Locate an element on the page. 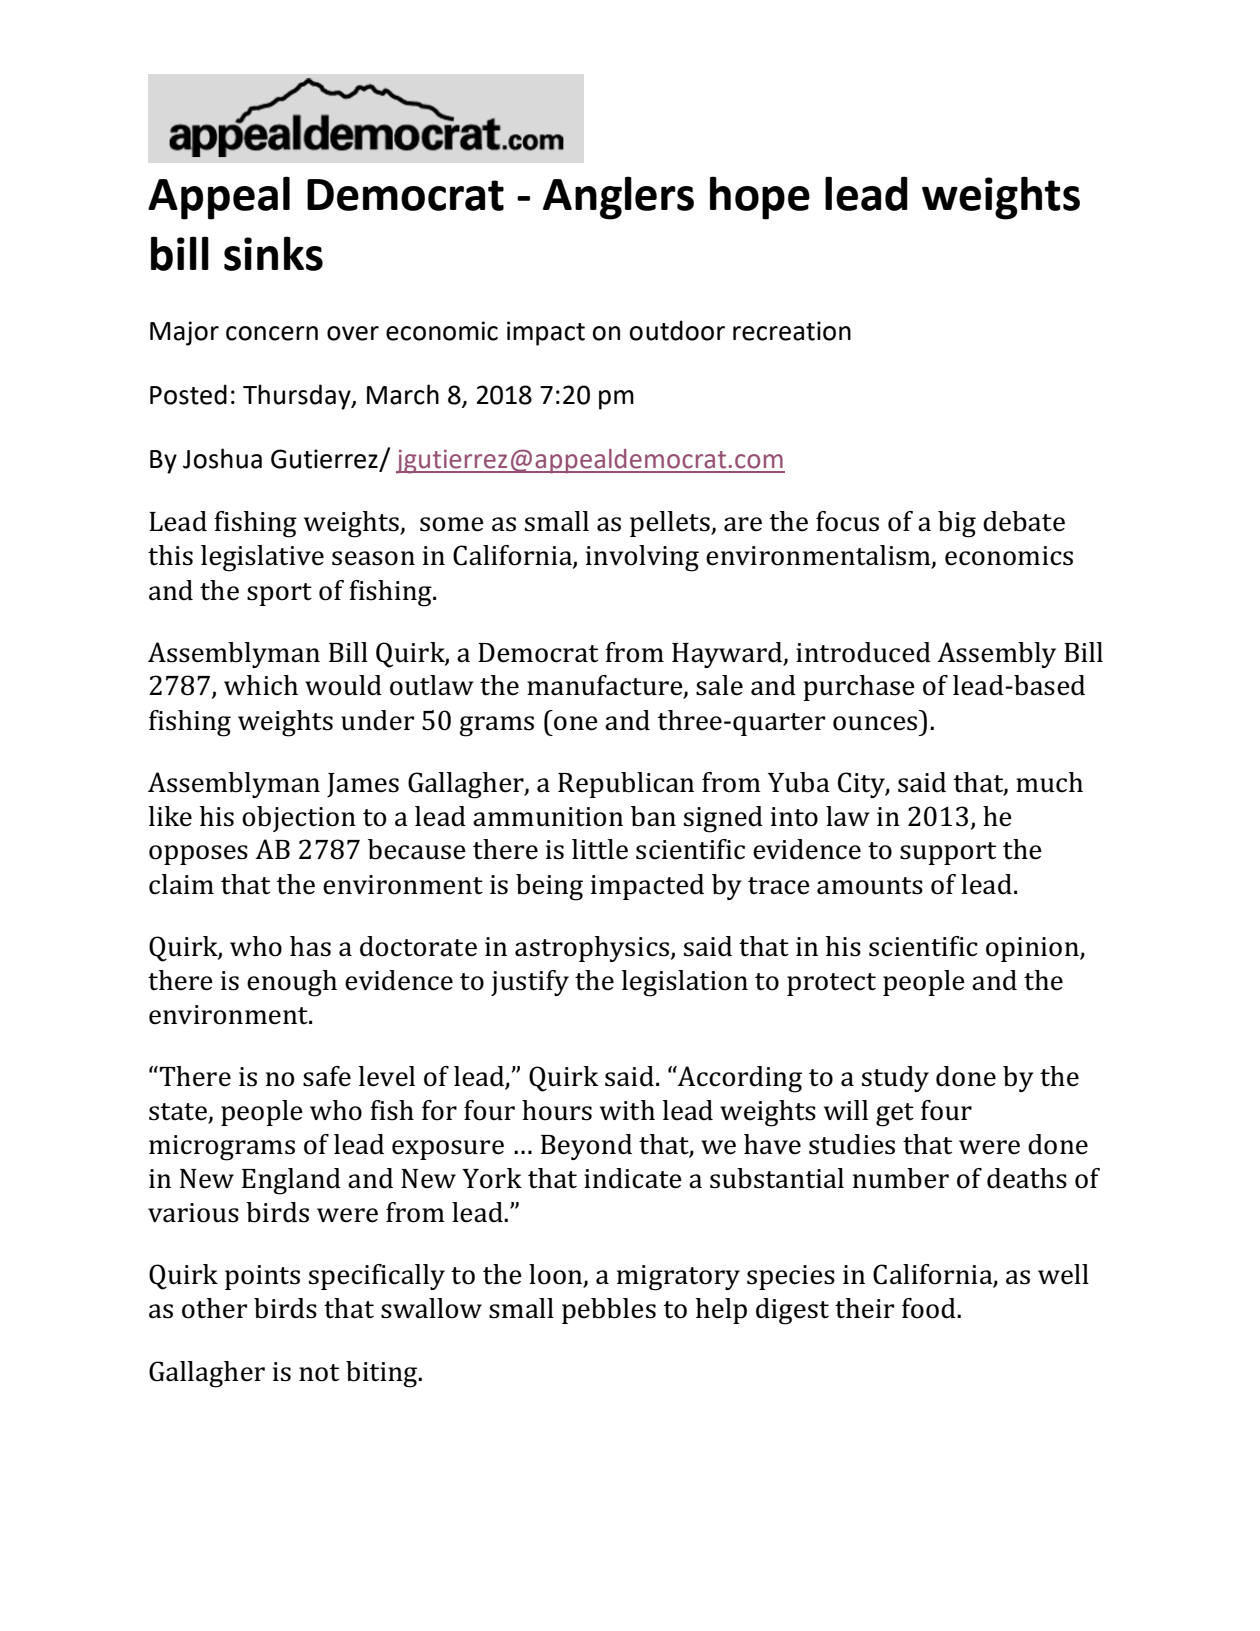 The height and width of the page is (1631, 1260). sinks is located at coordinates (273, 253).
